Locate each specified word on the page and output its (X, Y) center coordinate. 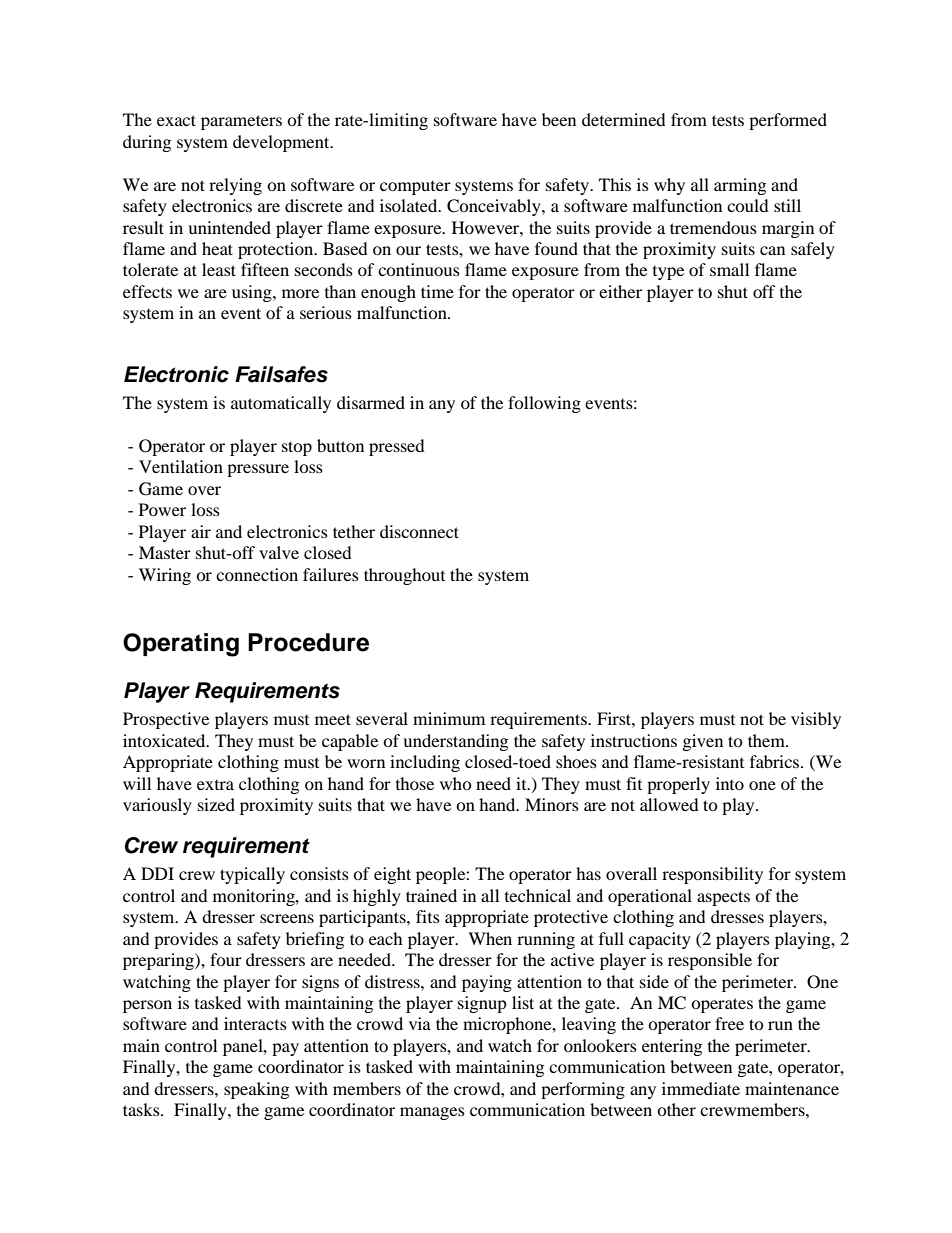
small (729, 269)
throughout (404, 576)
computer (415, 188)
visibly (816, 720)
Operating (181, 645)
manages (432, 1113)
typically (252, 875)
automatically (281, 404)
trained (431, 895)
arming (740, 186)
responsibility (712, 875)
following (544, 404)
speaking (256, 1090)
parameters (241, 122)
